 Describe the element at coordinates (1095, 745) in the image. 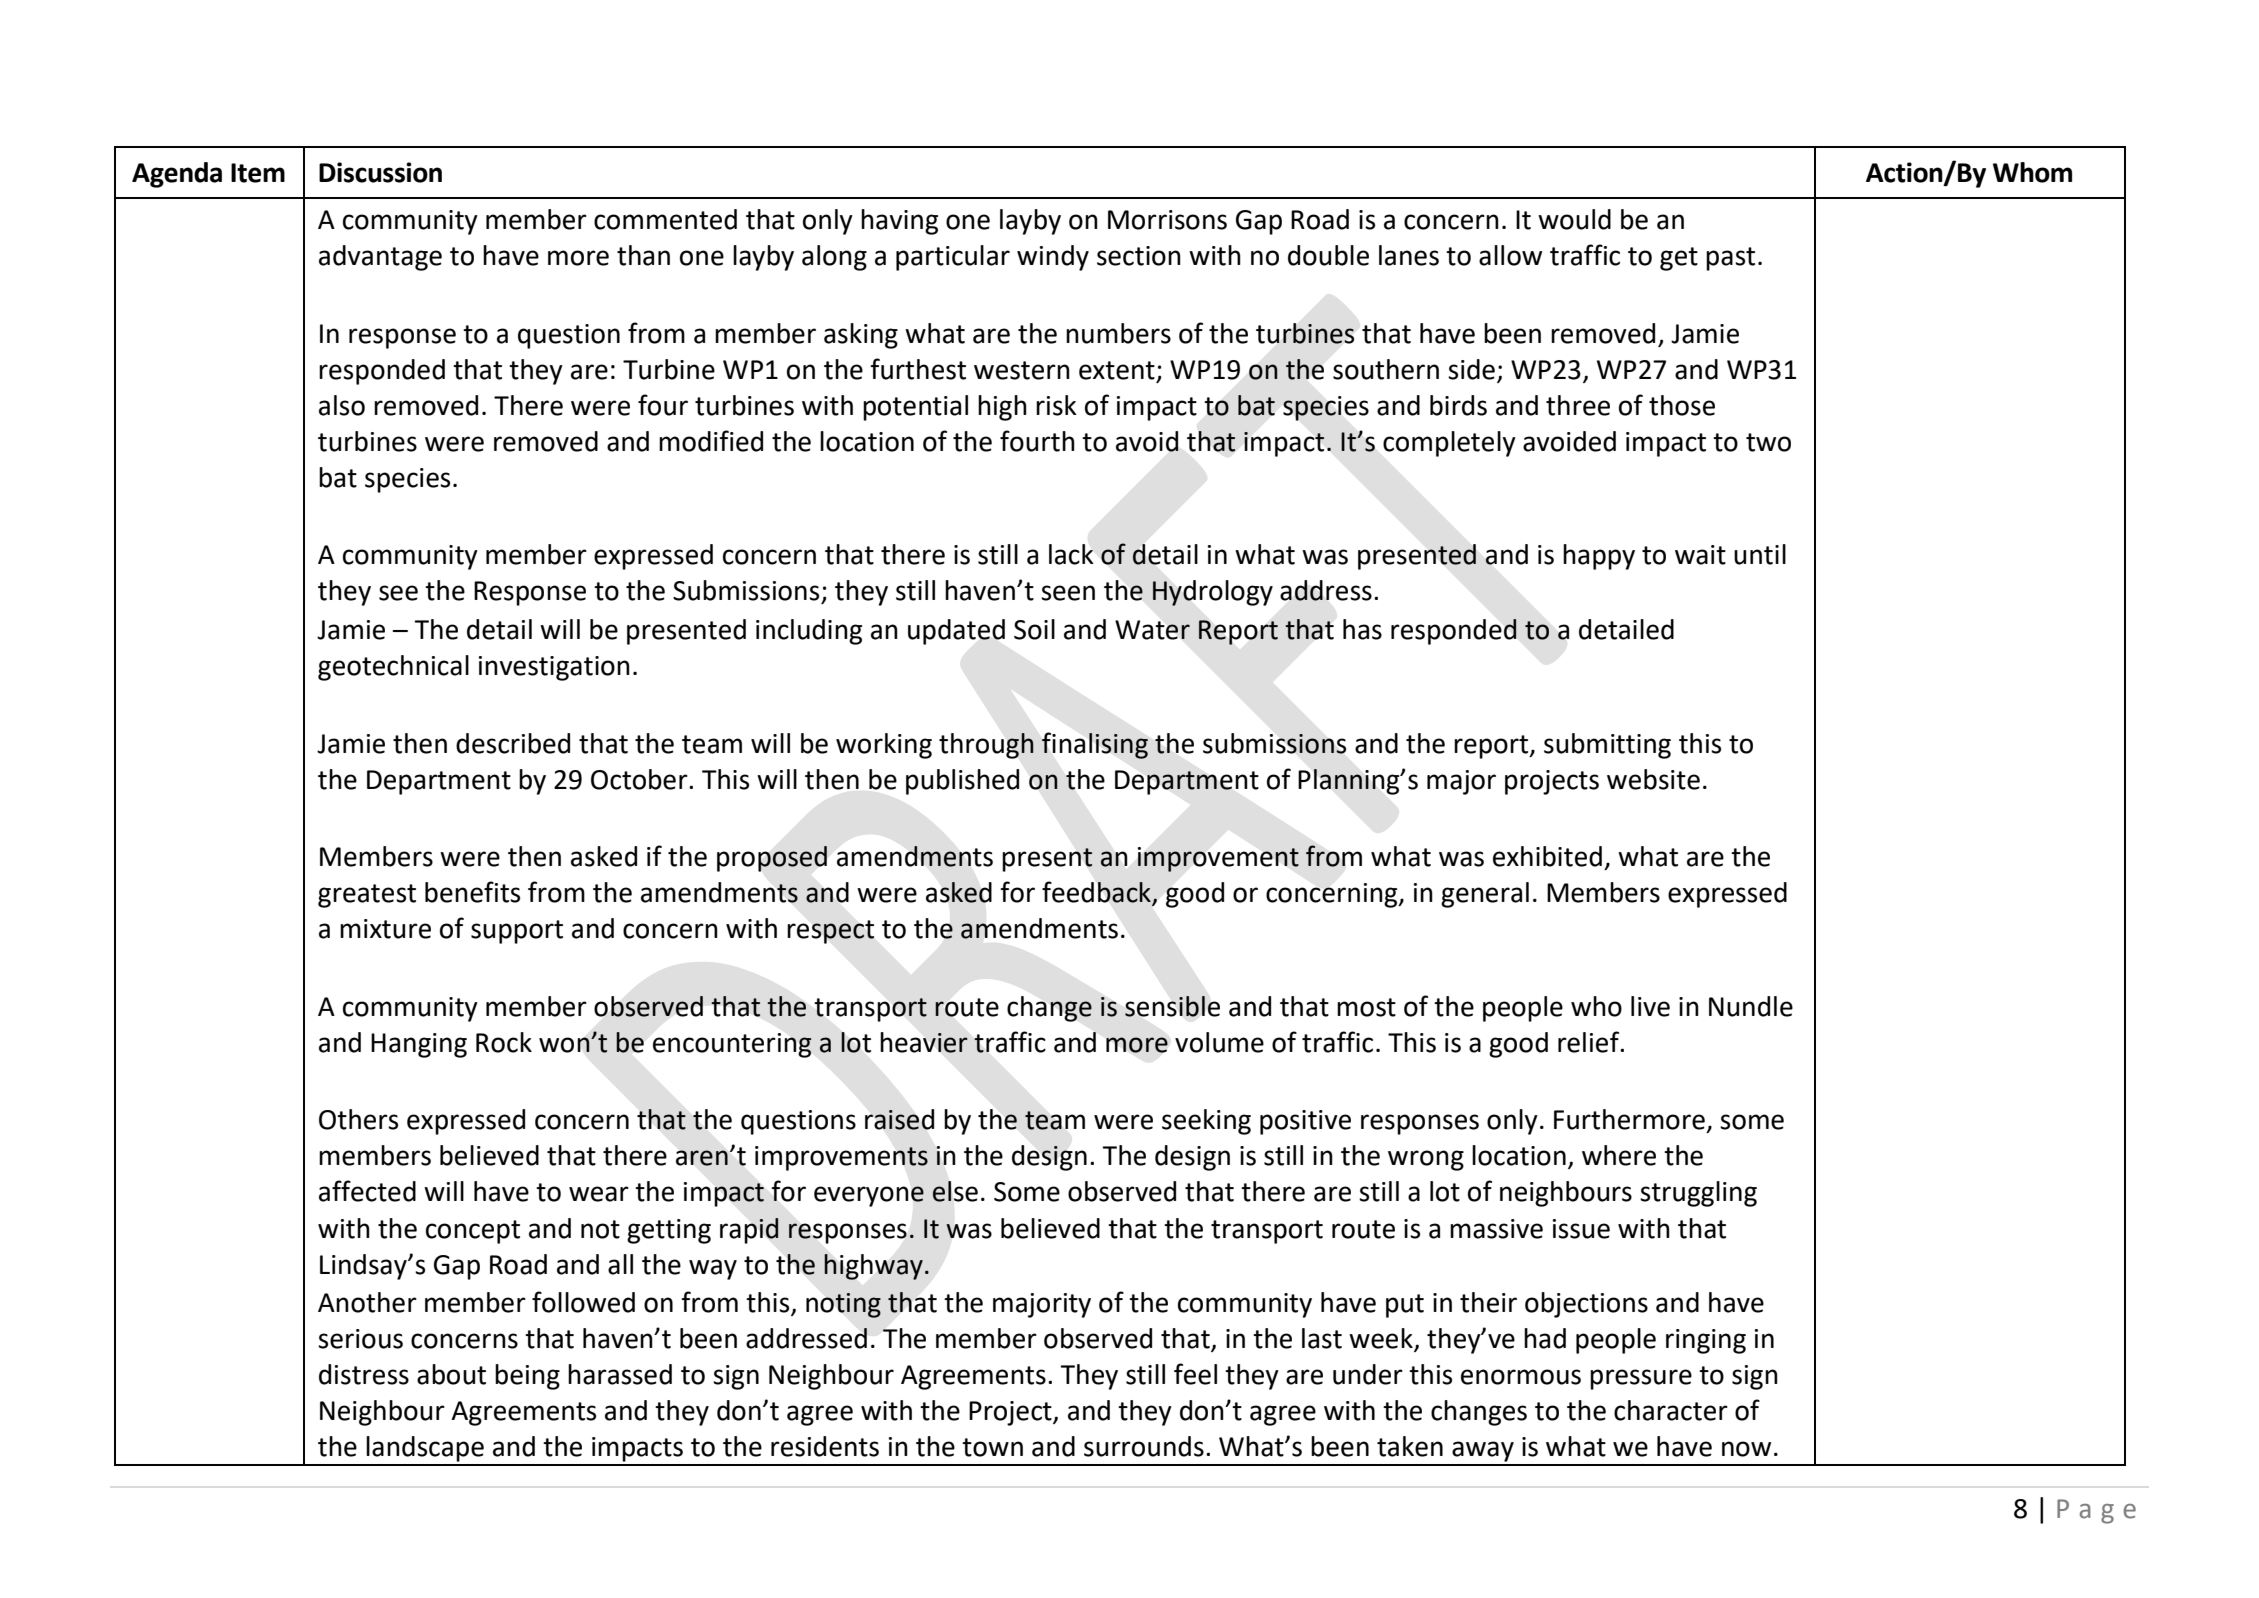

I see `finalising` at that location.
